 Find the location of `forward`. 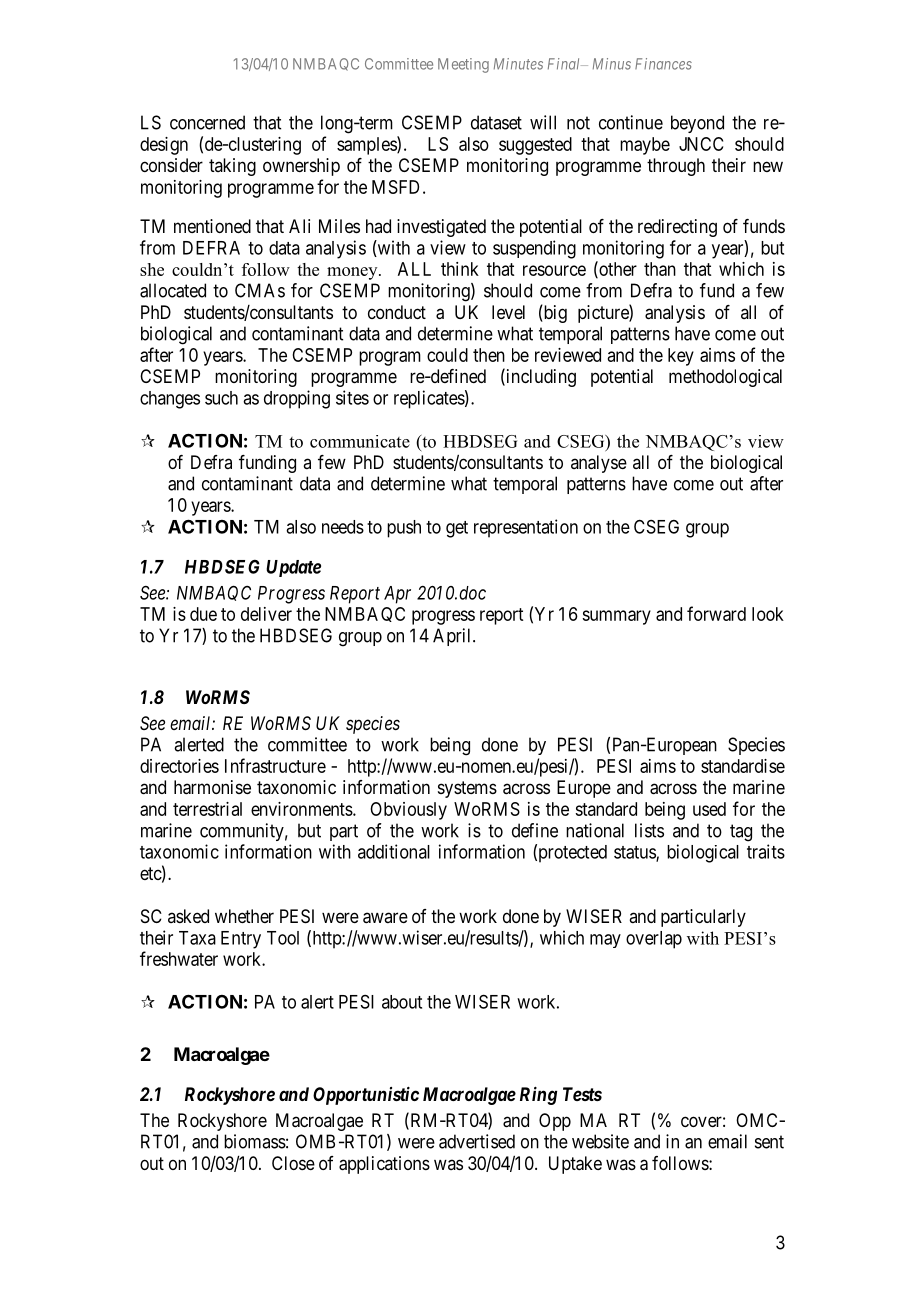

forward is located at coordinates (716, 613).
